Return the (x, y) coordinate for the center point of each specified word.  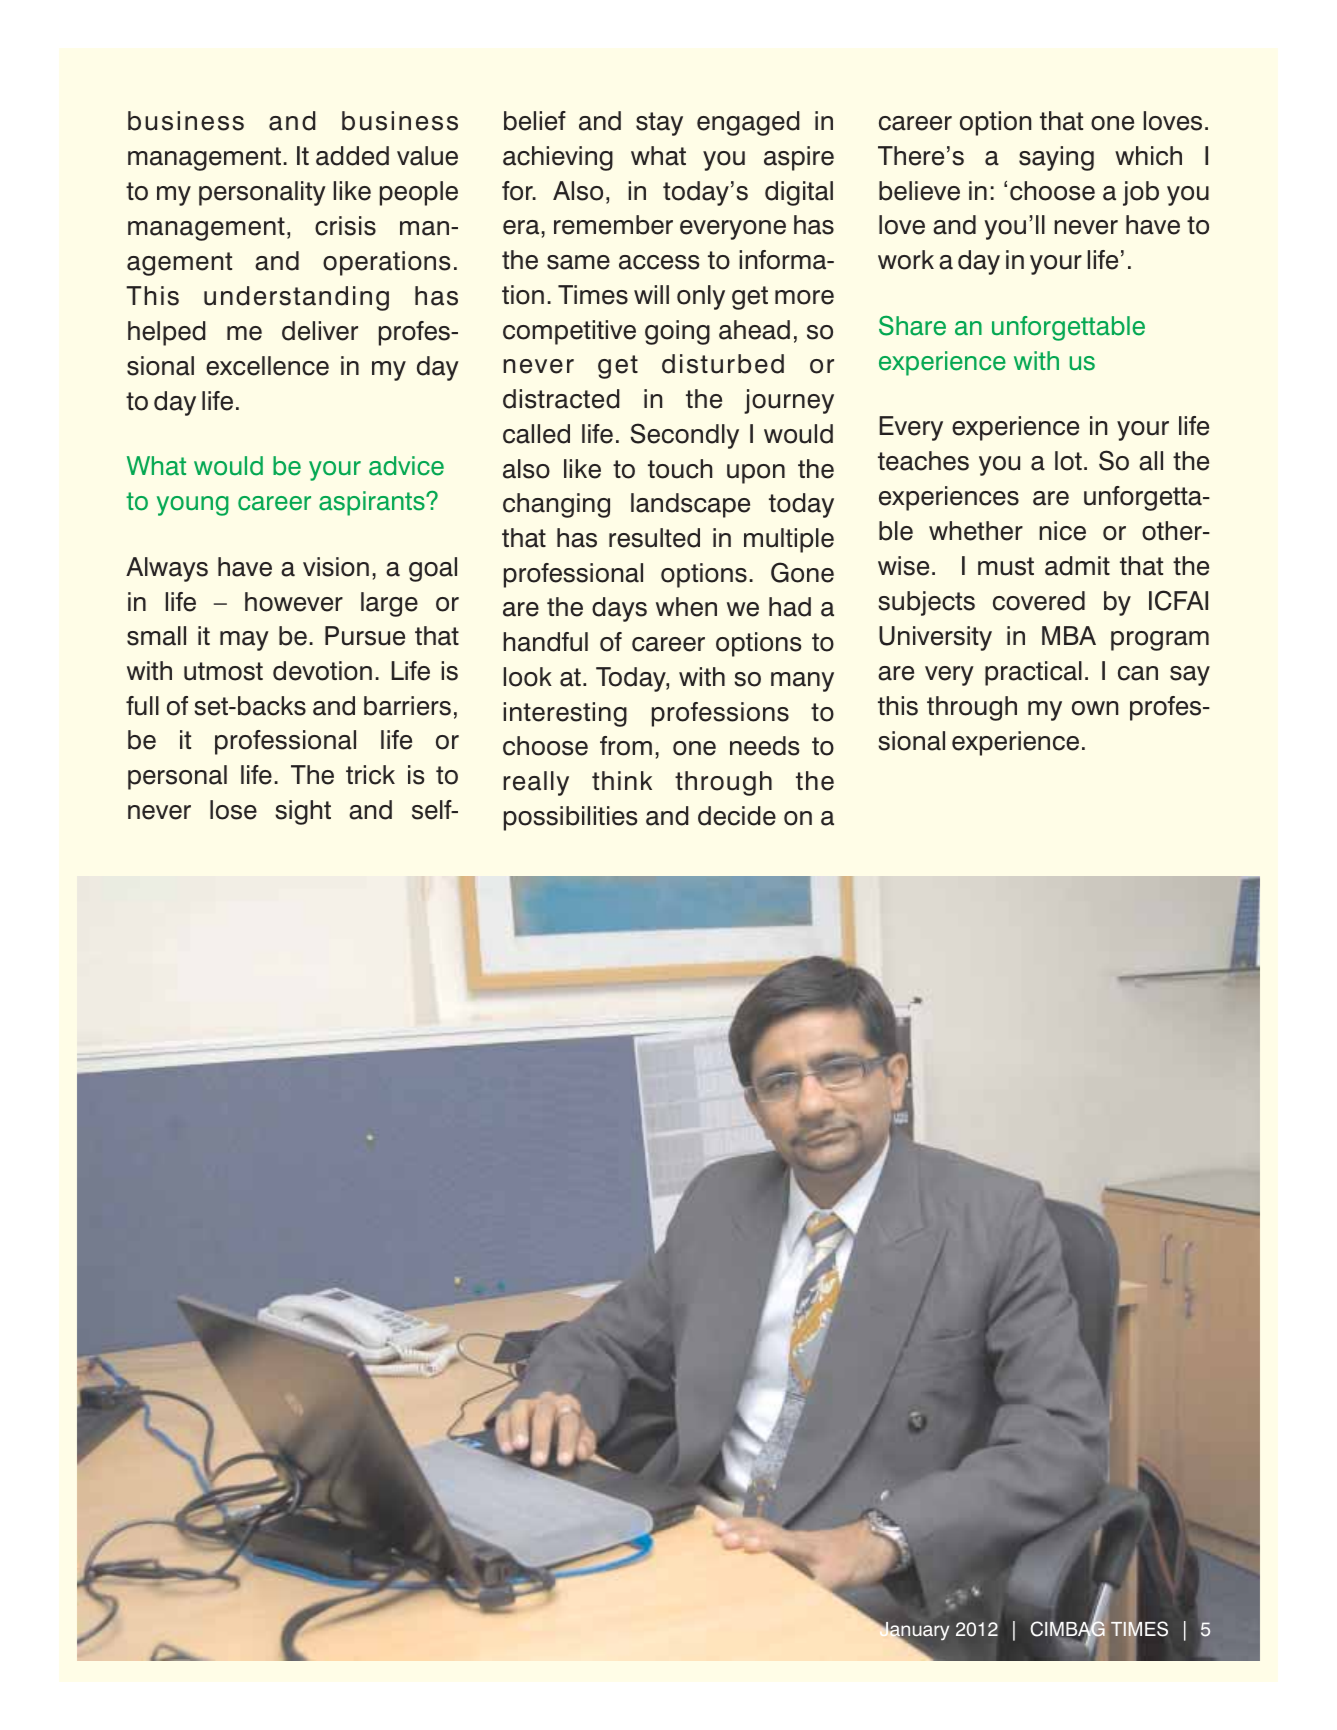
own (1095, 708)
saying (1056, 158)
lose (233, 810)
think (622, 780)
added (352, 156)
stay (659, 124)
